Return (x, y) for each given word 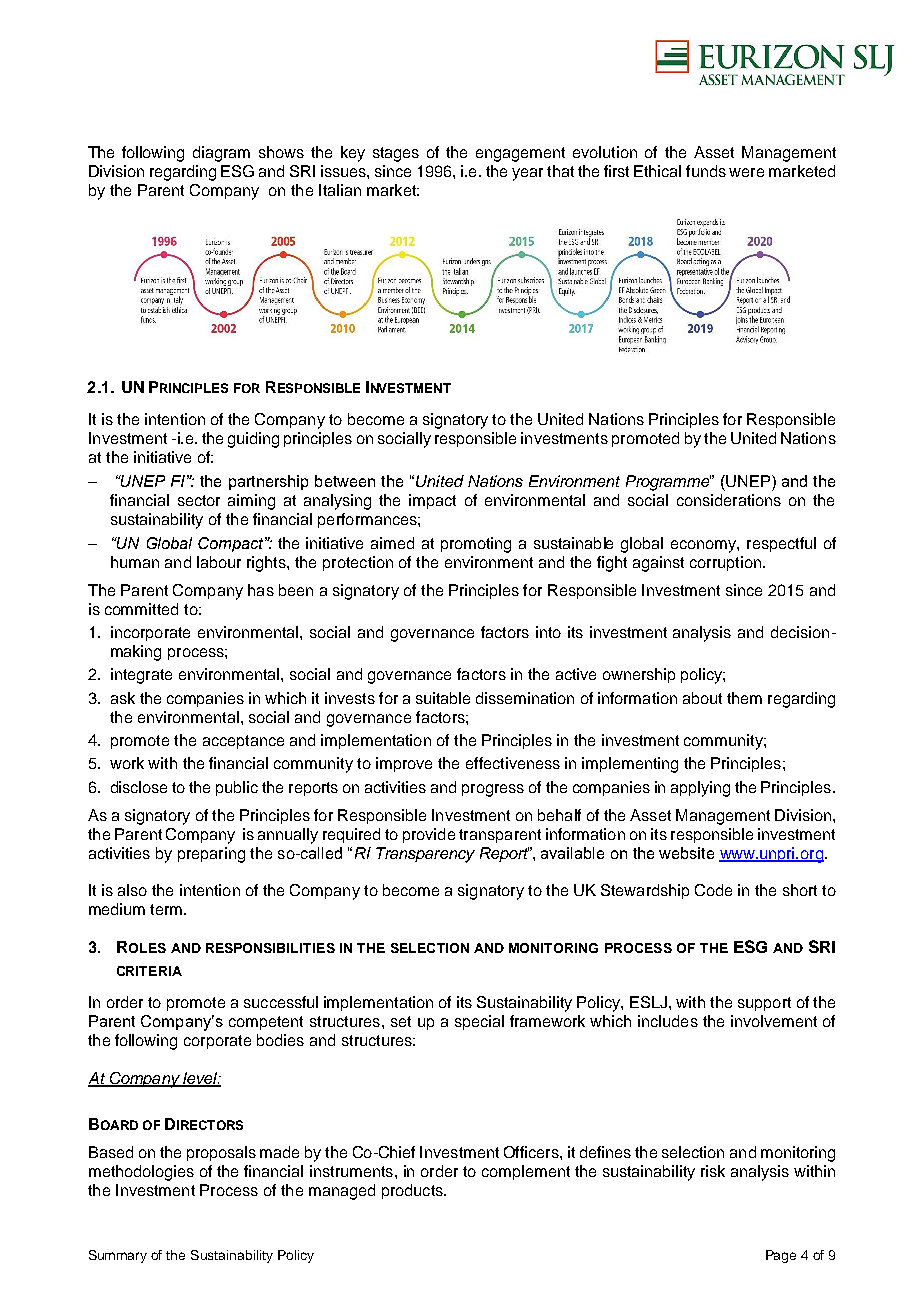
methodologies (141, 1173)
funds (706, 171)
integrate (141, 676)
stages (396, 154)
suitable (443, 698)
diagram (221, 154)
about (702, 698)
